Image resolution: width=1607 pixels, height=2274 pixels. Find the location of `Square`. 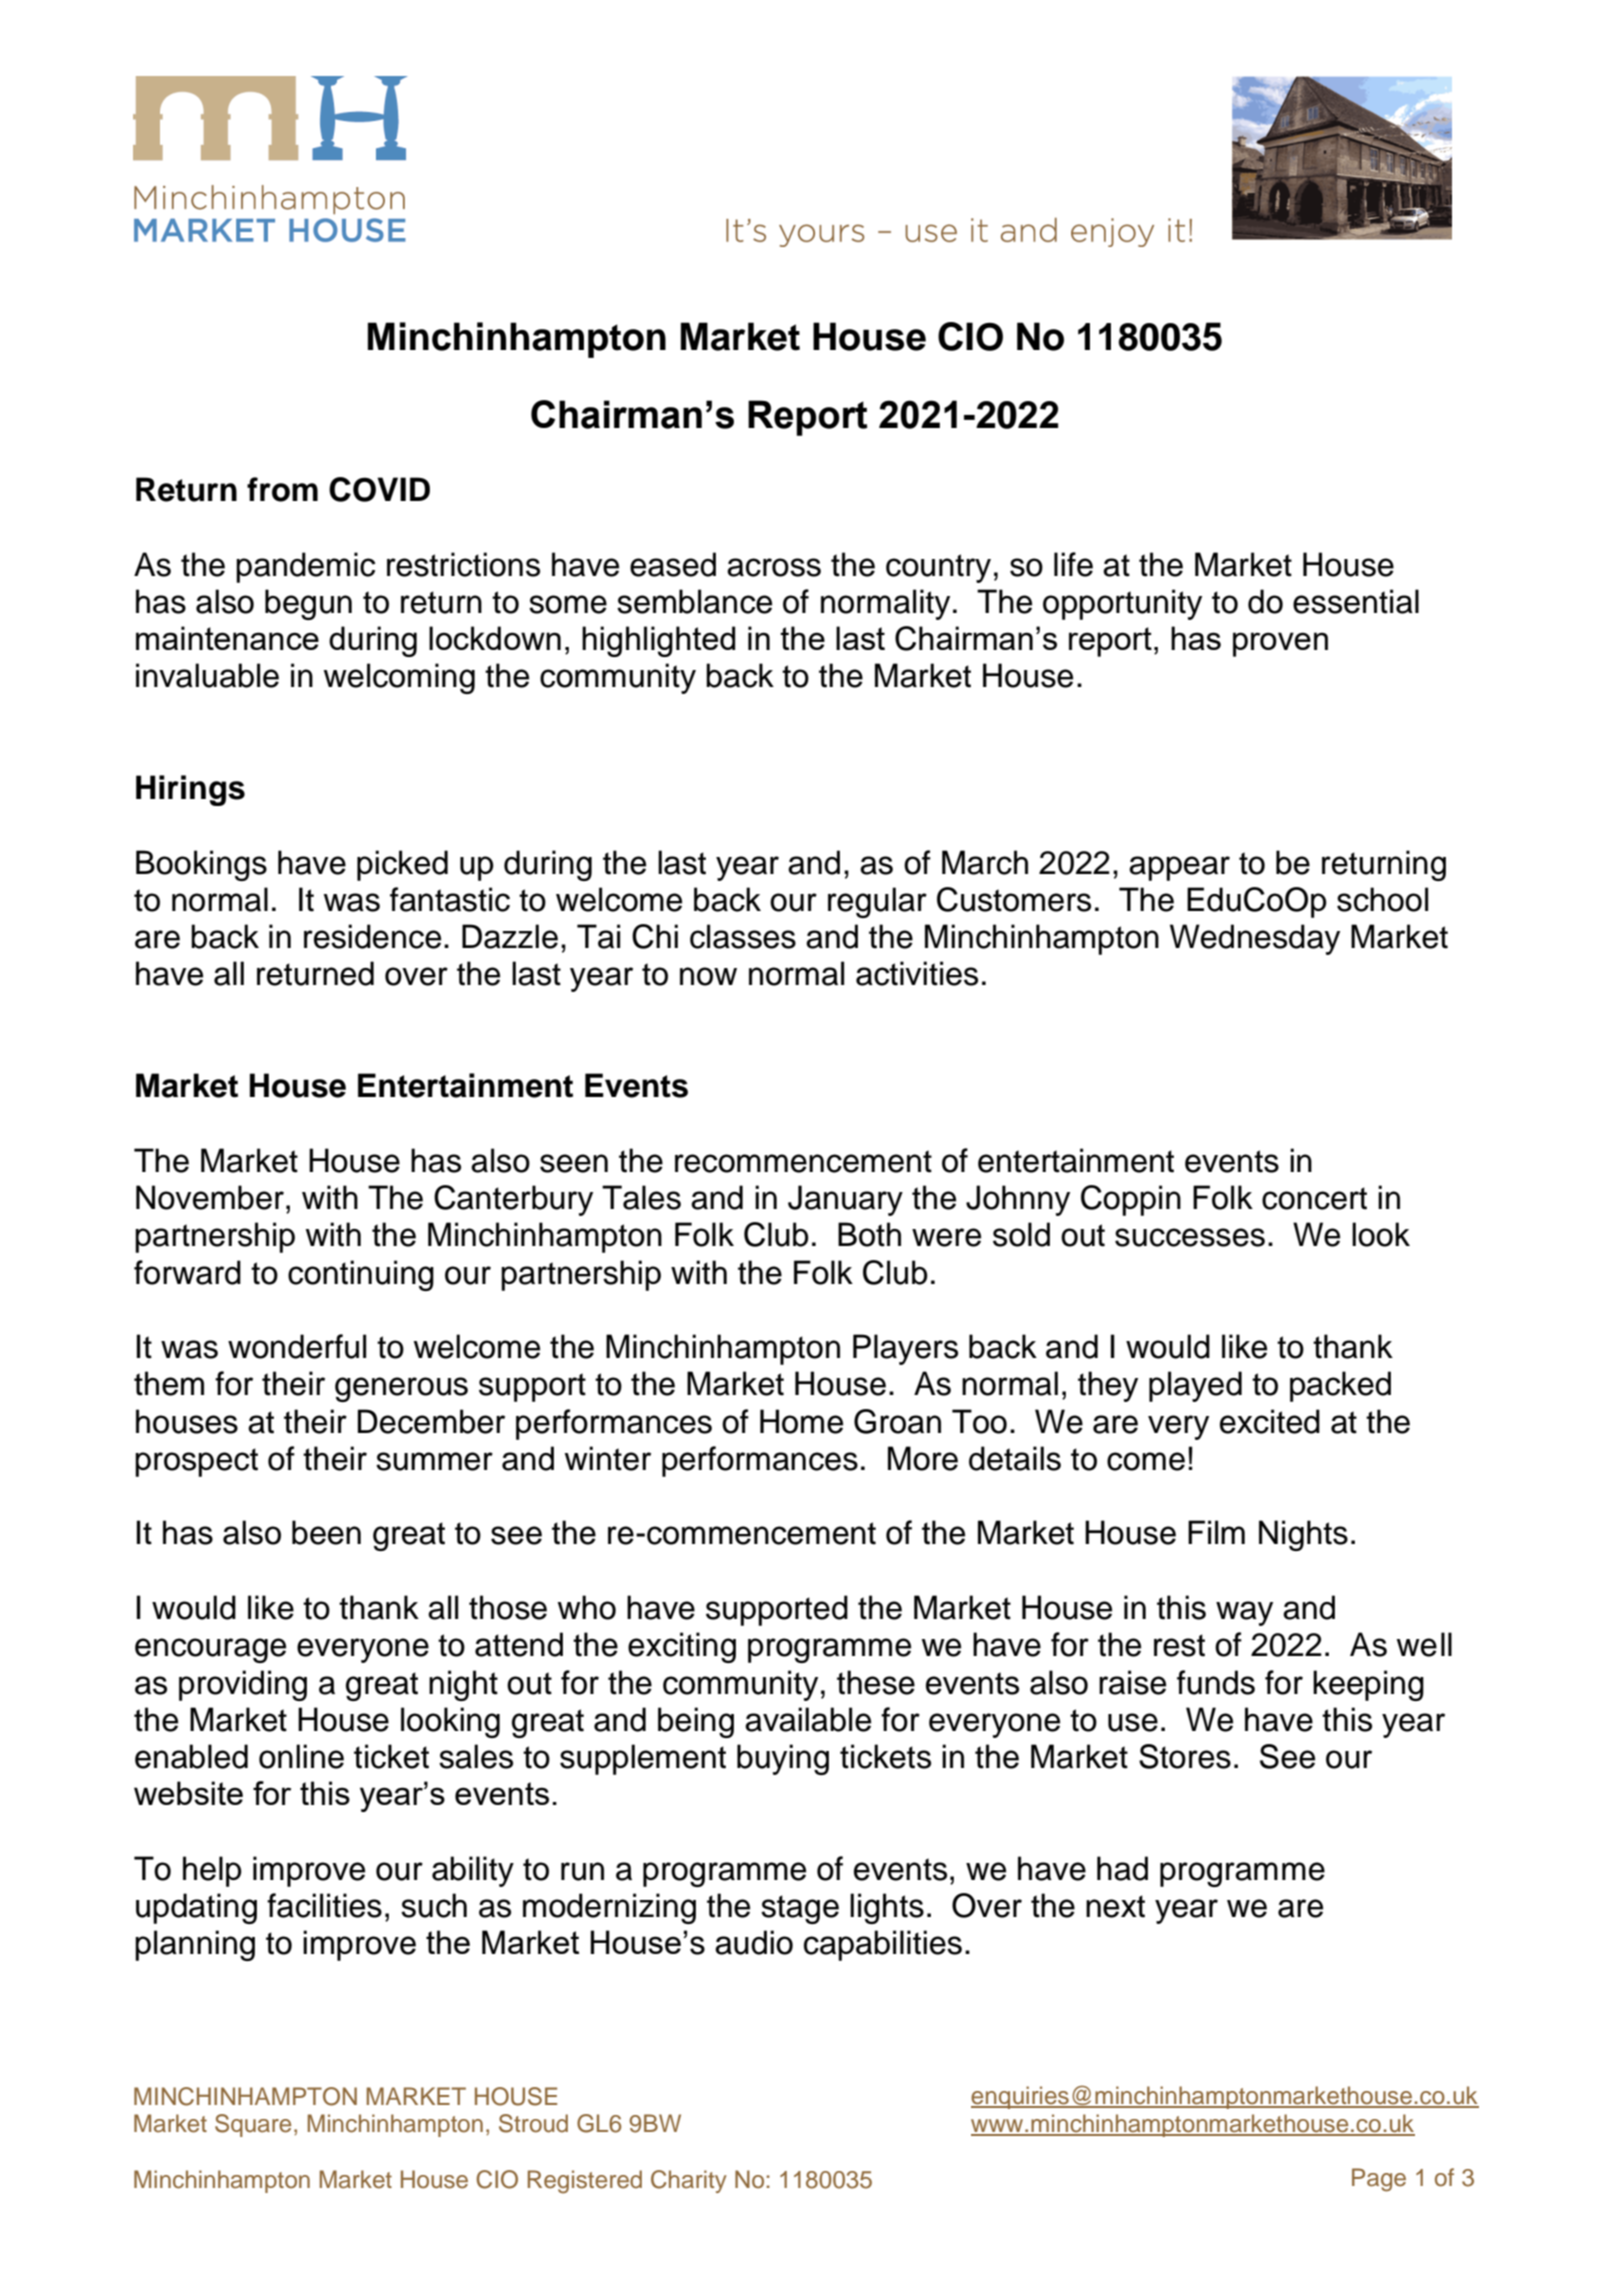

Square is located at coordinates (253, 2125).
